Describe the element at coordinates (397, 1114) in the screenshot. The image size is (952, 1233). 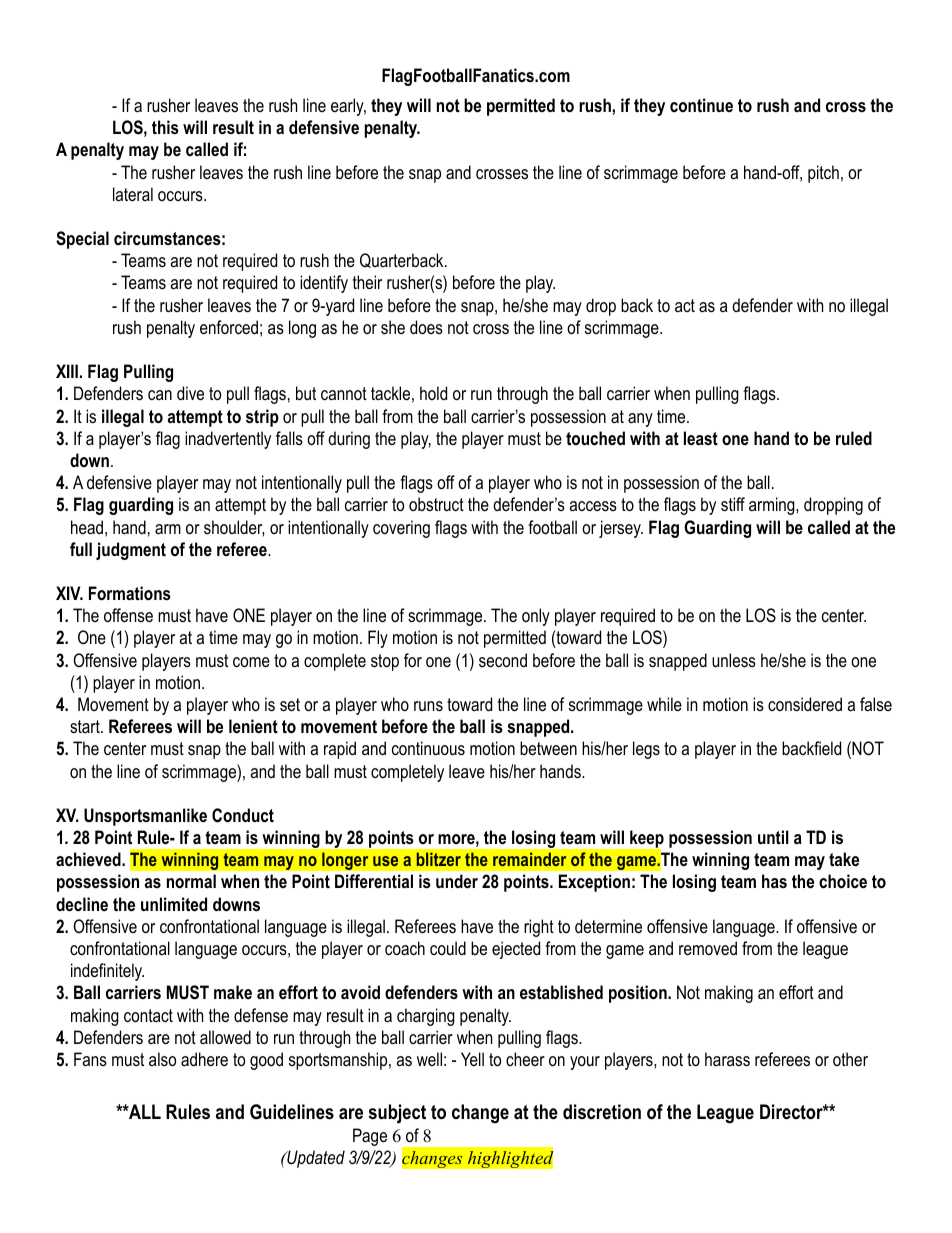
I see `subject` at that location.
